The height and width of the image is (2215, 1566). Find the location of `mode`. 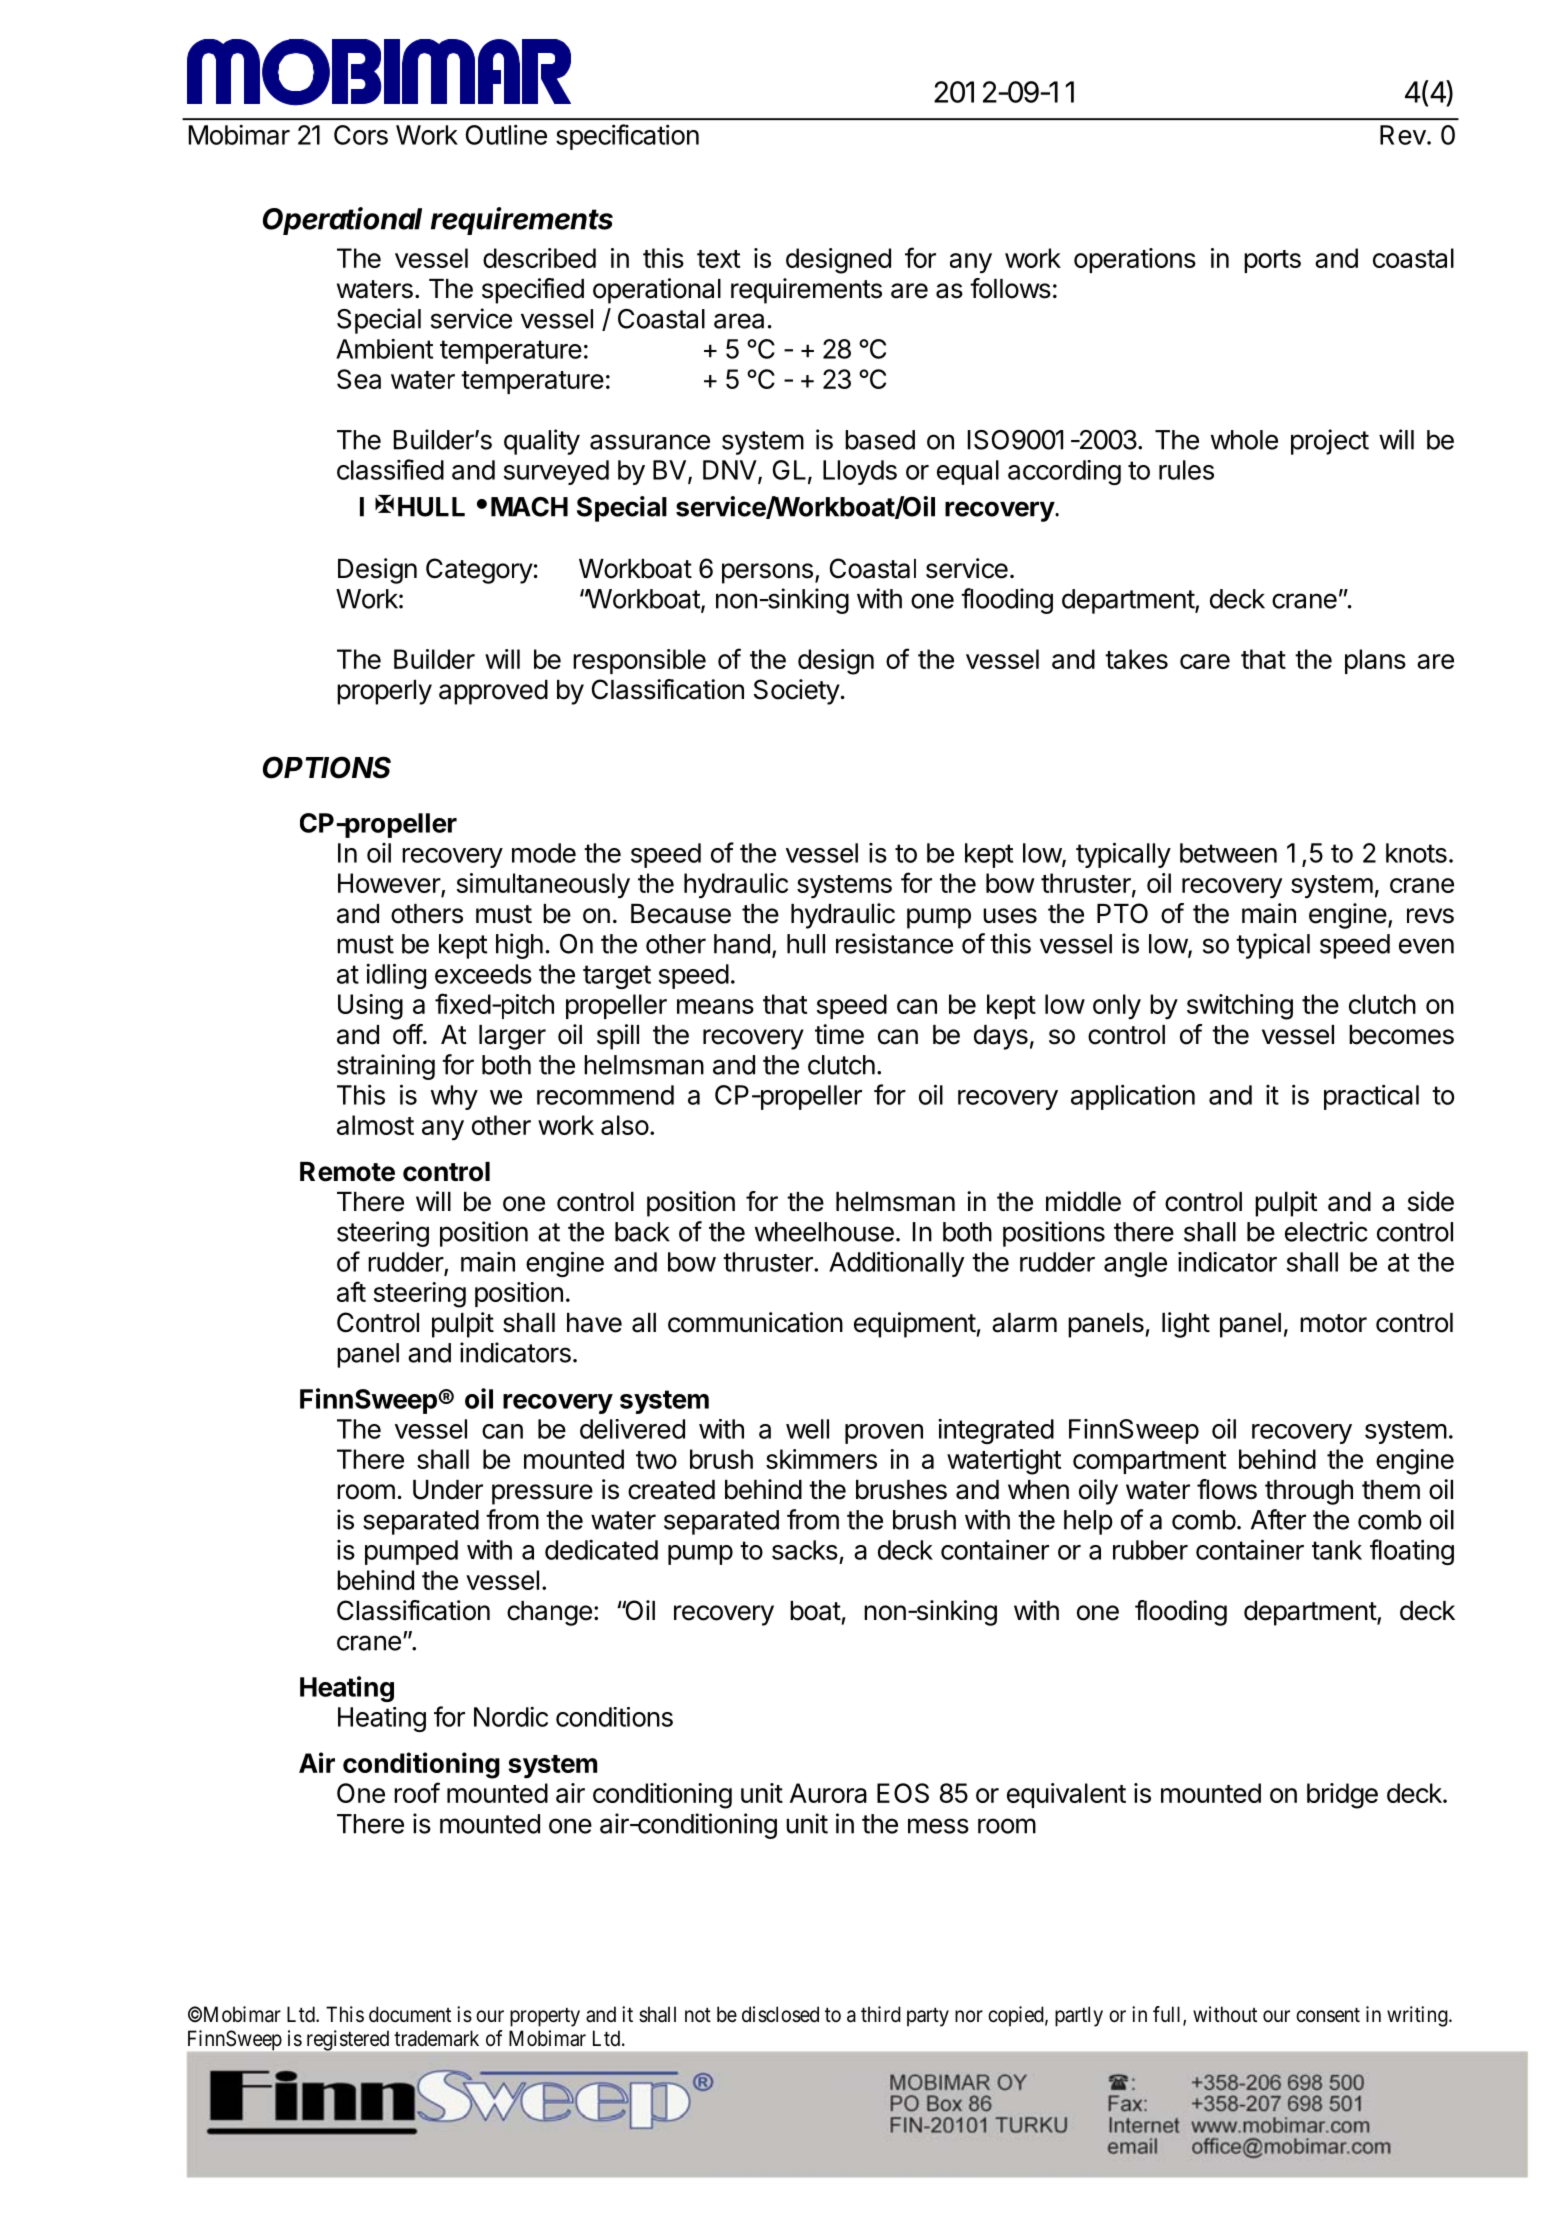

mode is located at coordinates (544, 853).
